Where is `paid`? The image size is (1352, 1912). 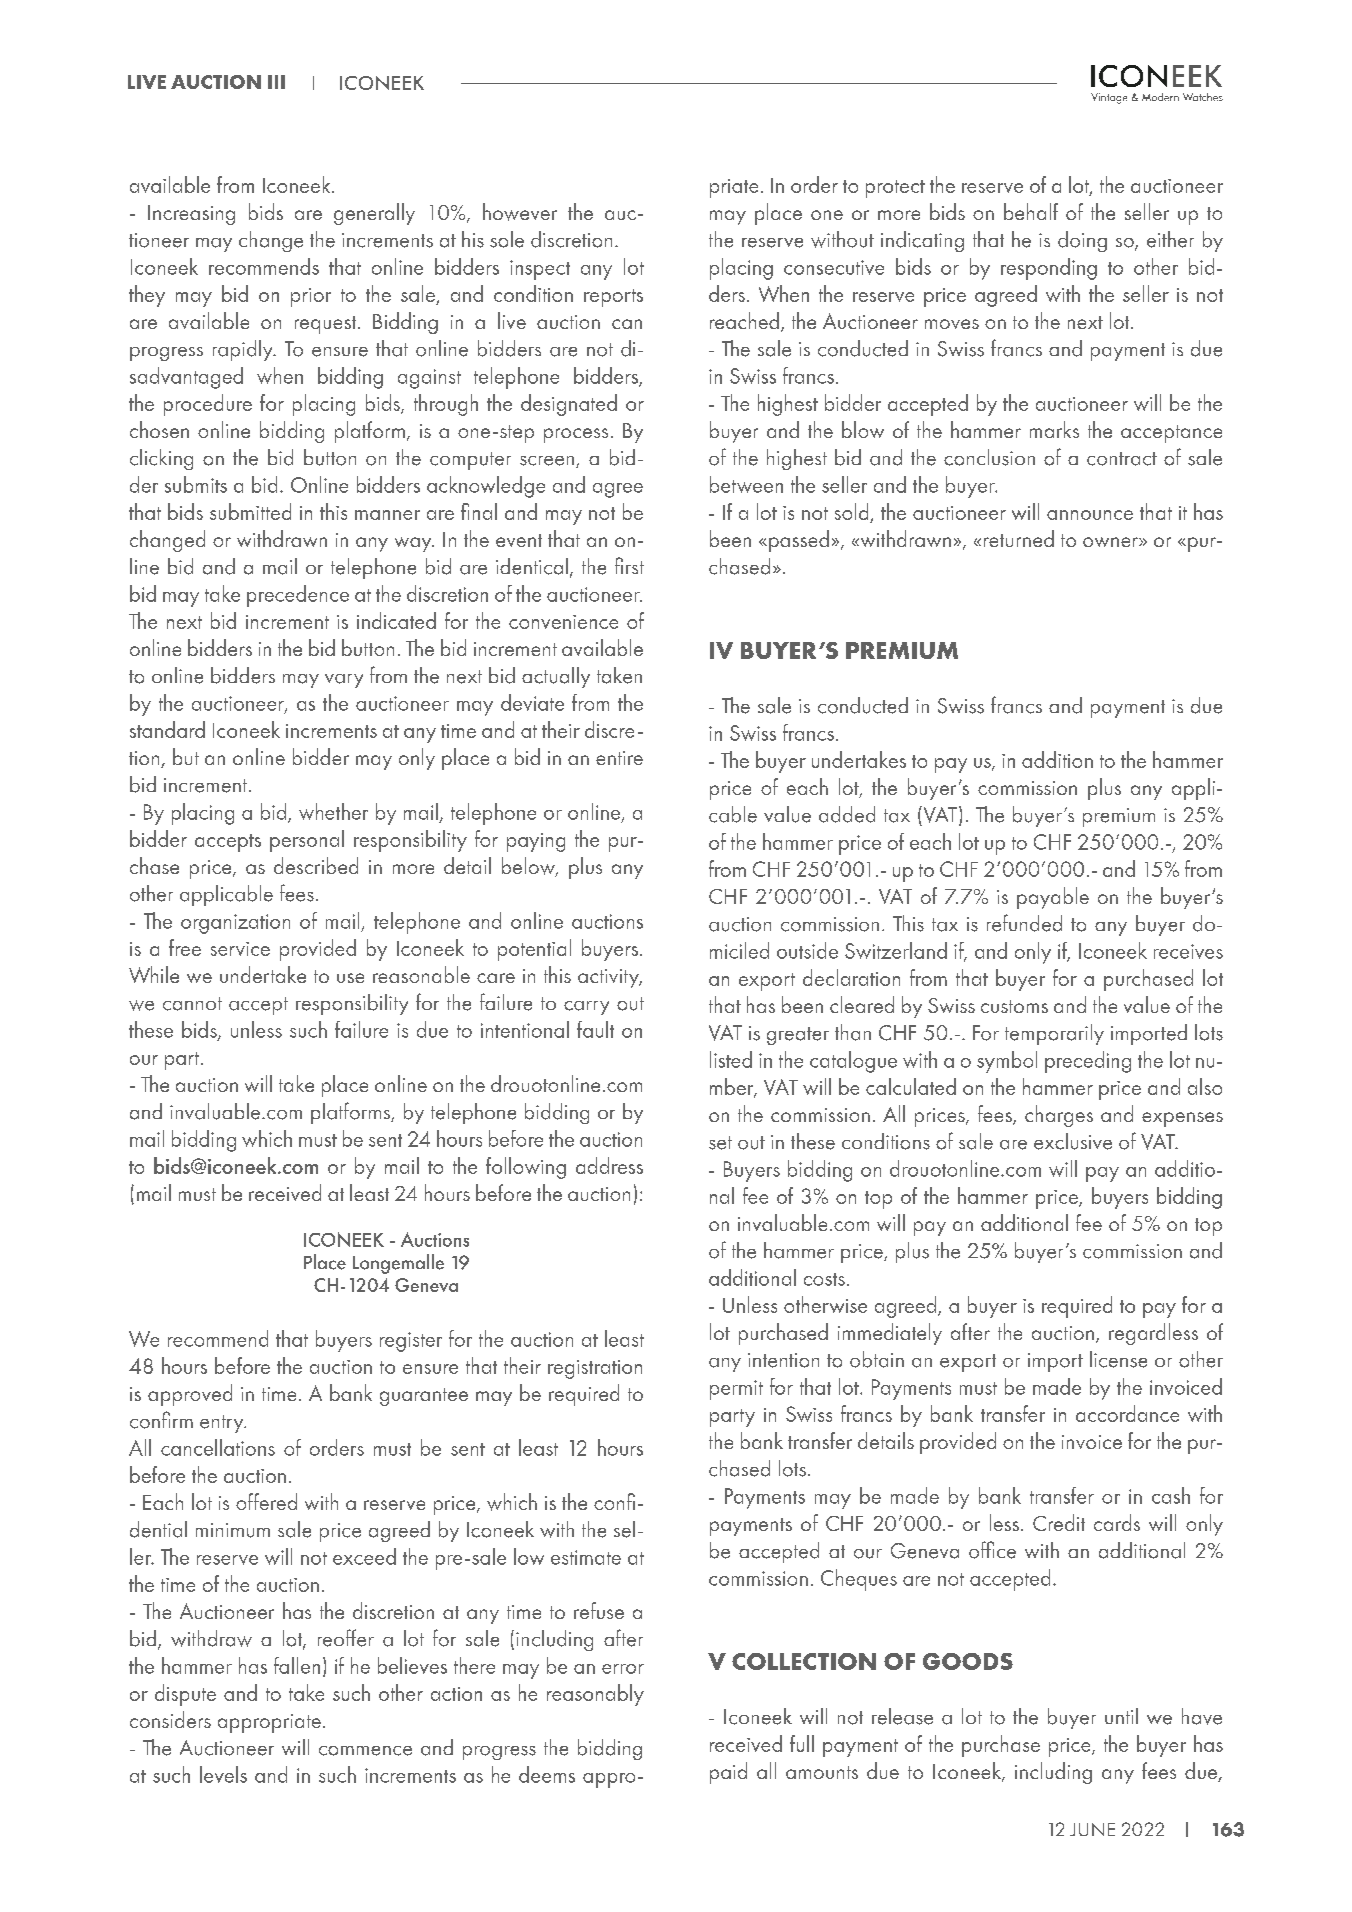
paid is located at coordinates (728, 1773).
